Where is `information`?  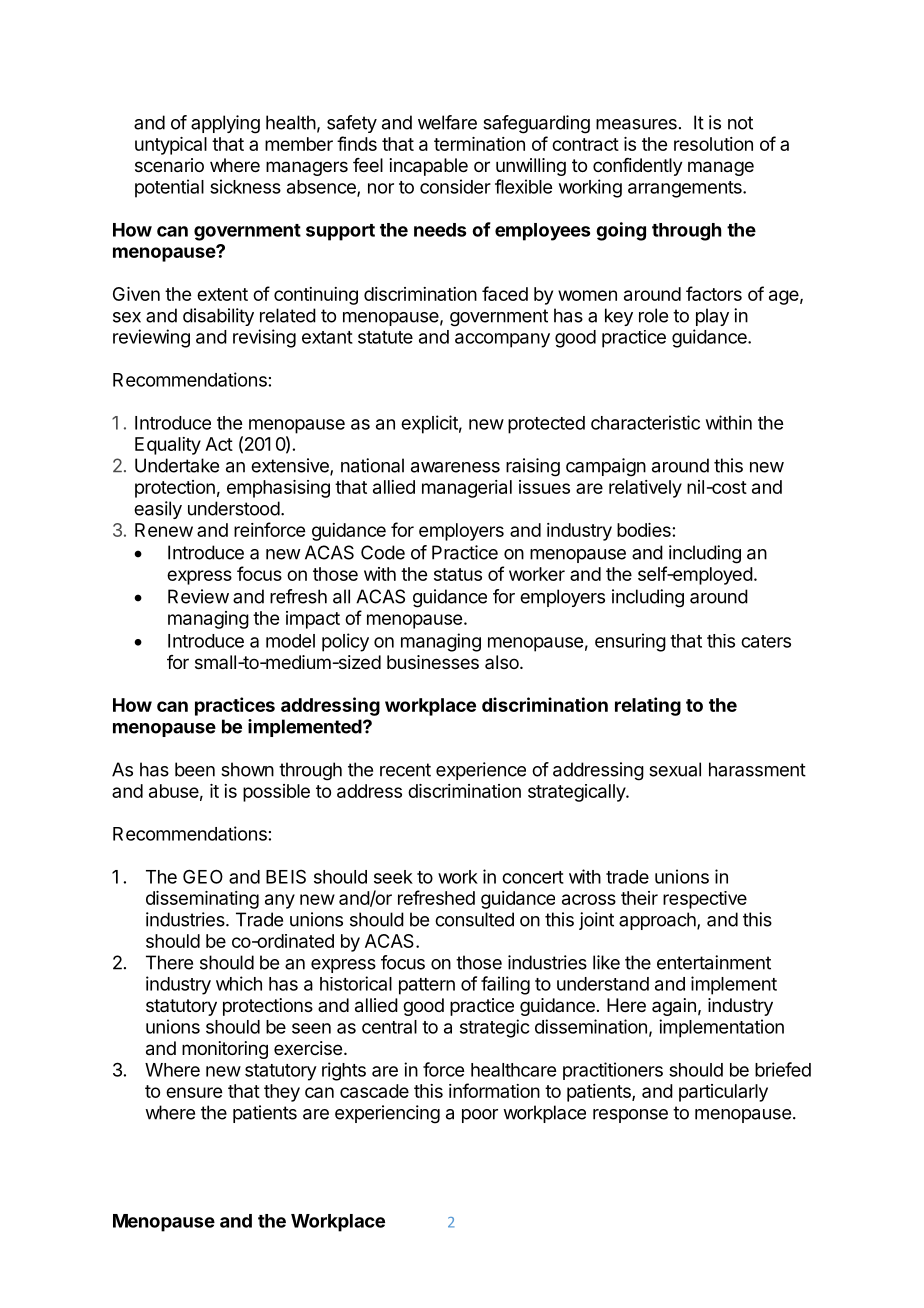
information is located at coordinates (494, 1090).
